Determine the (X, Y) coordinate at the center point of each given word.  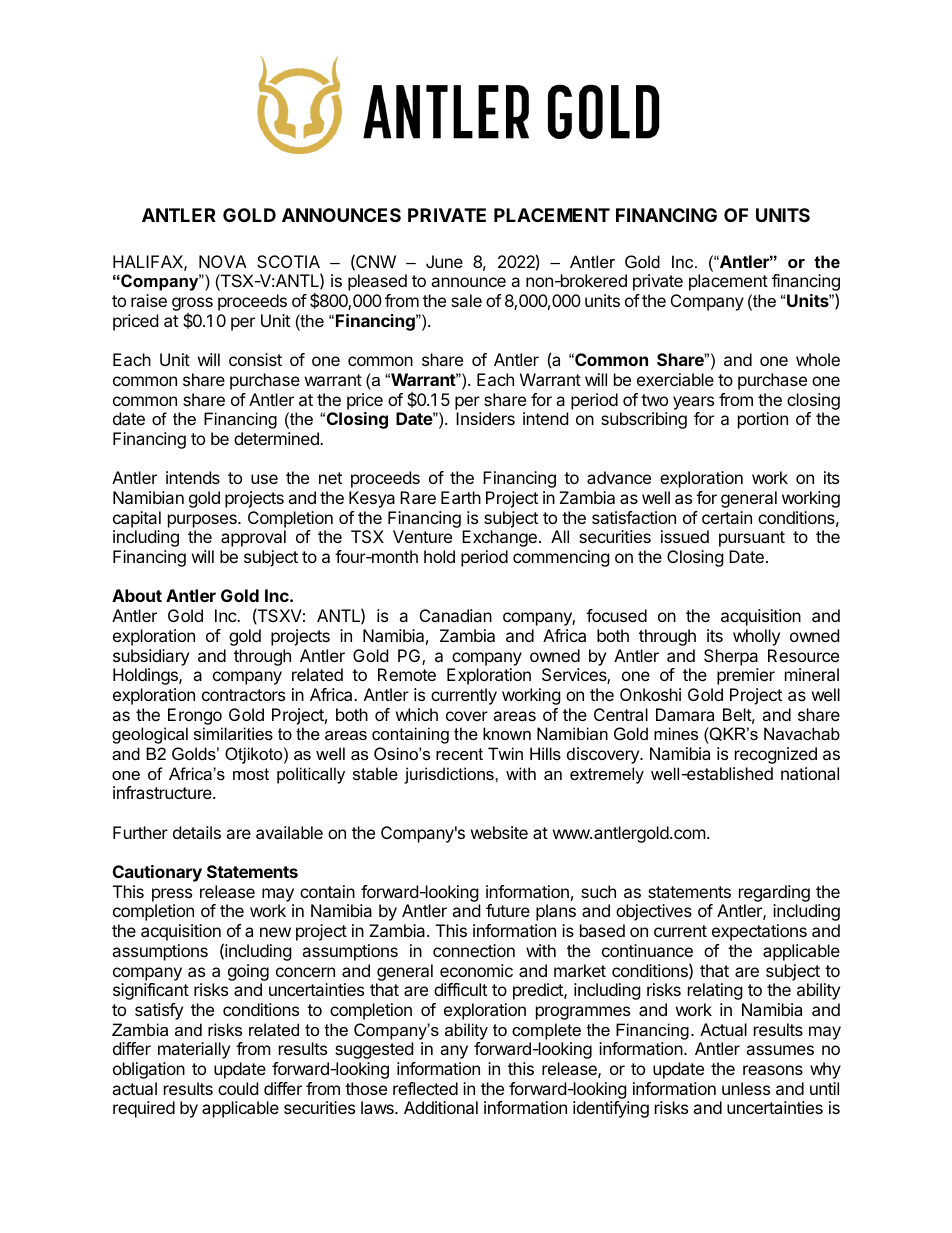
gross (192, 305)
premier (746, 676)
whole (818, 359)
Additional (441, 1107)
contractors (243, 695)
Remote (407, 674)
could (238, 1088)
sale (466, 300)
